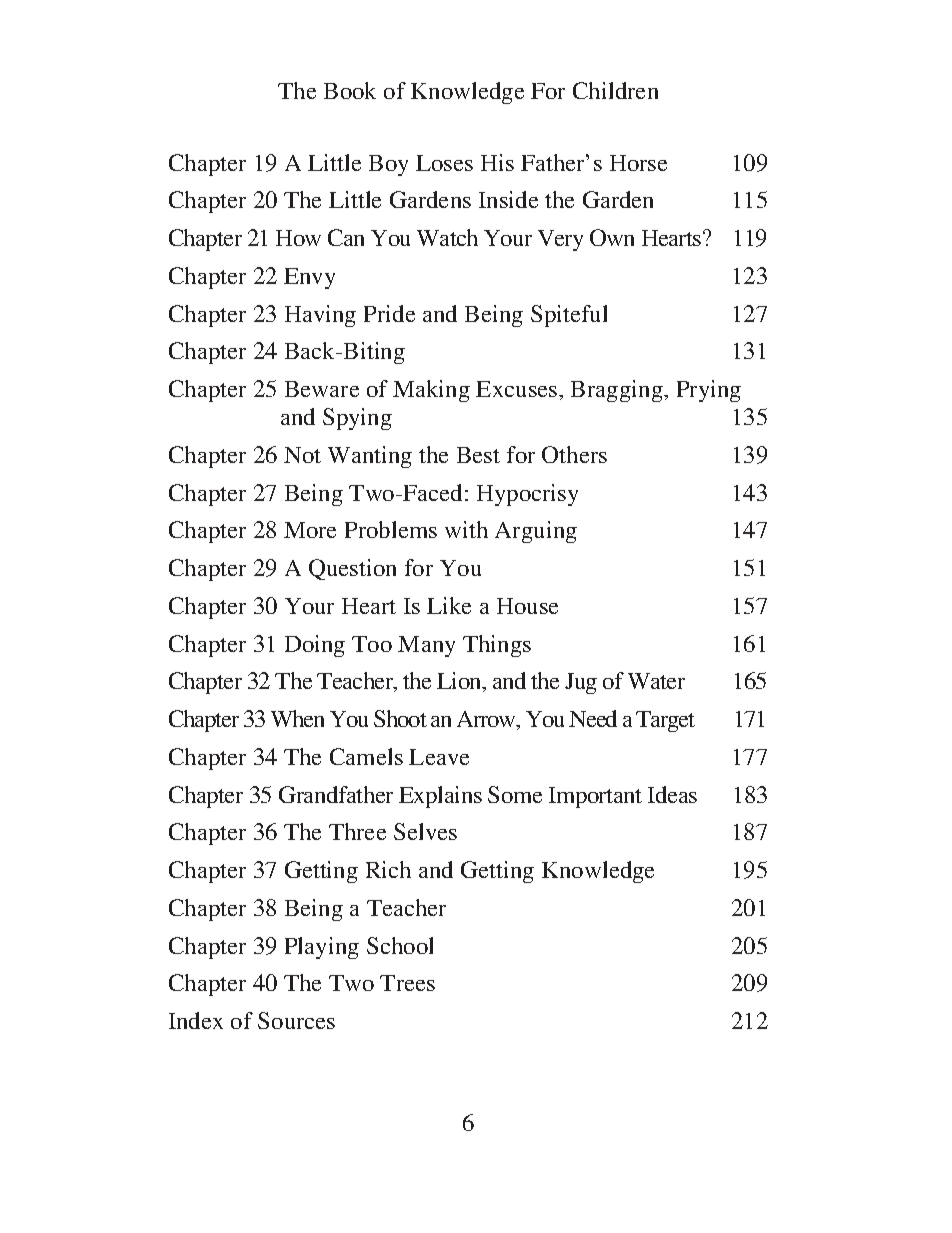 The width and height of the screenshot is (952, 1233). I want to click on Ideas, so click(672, 794).
